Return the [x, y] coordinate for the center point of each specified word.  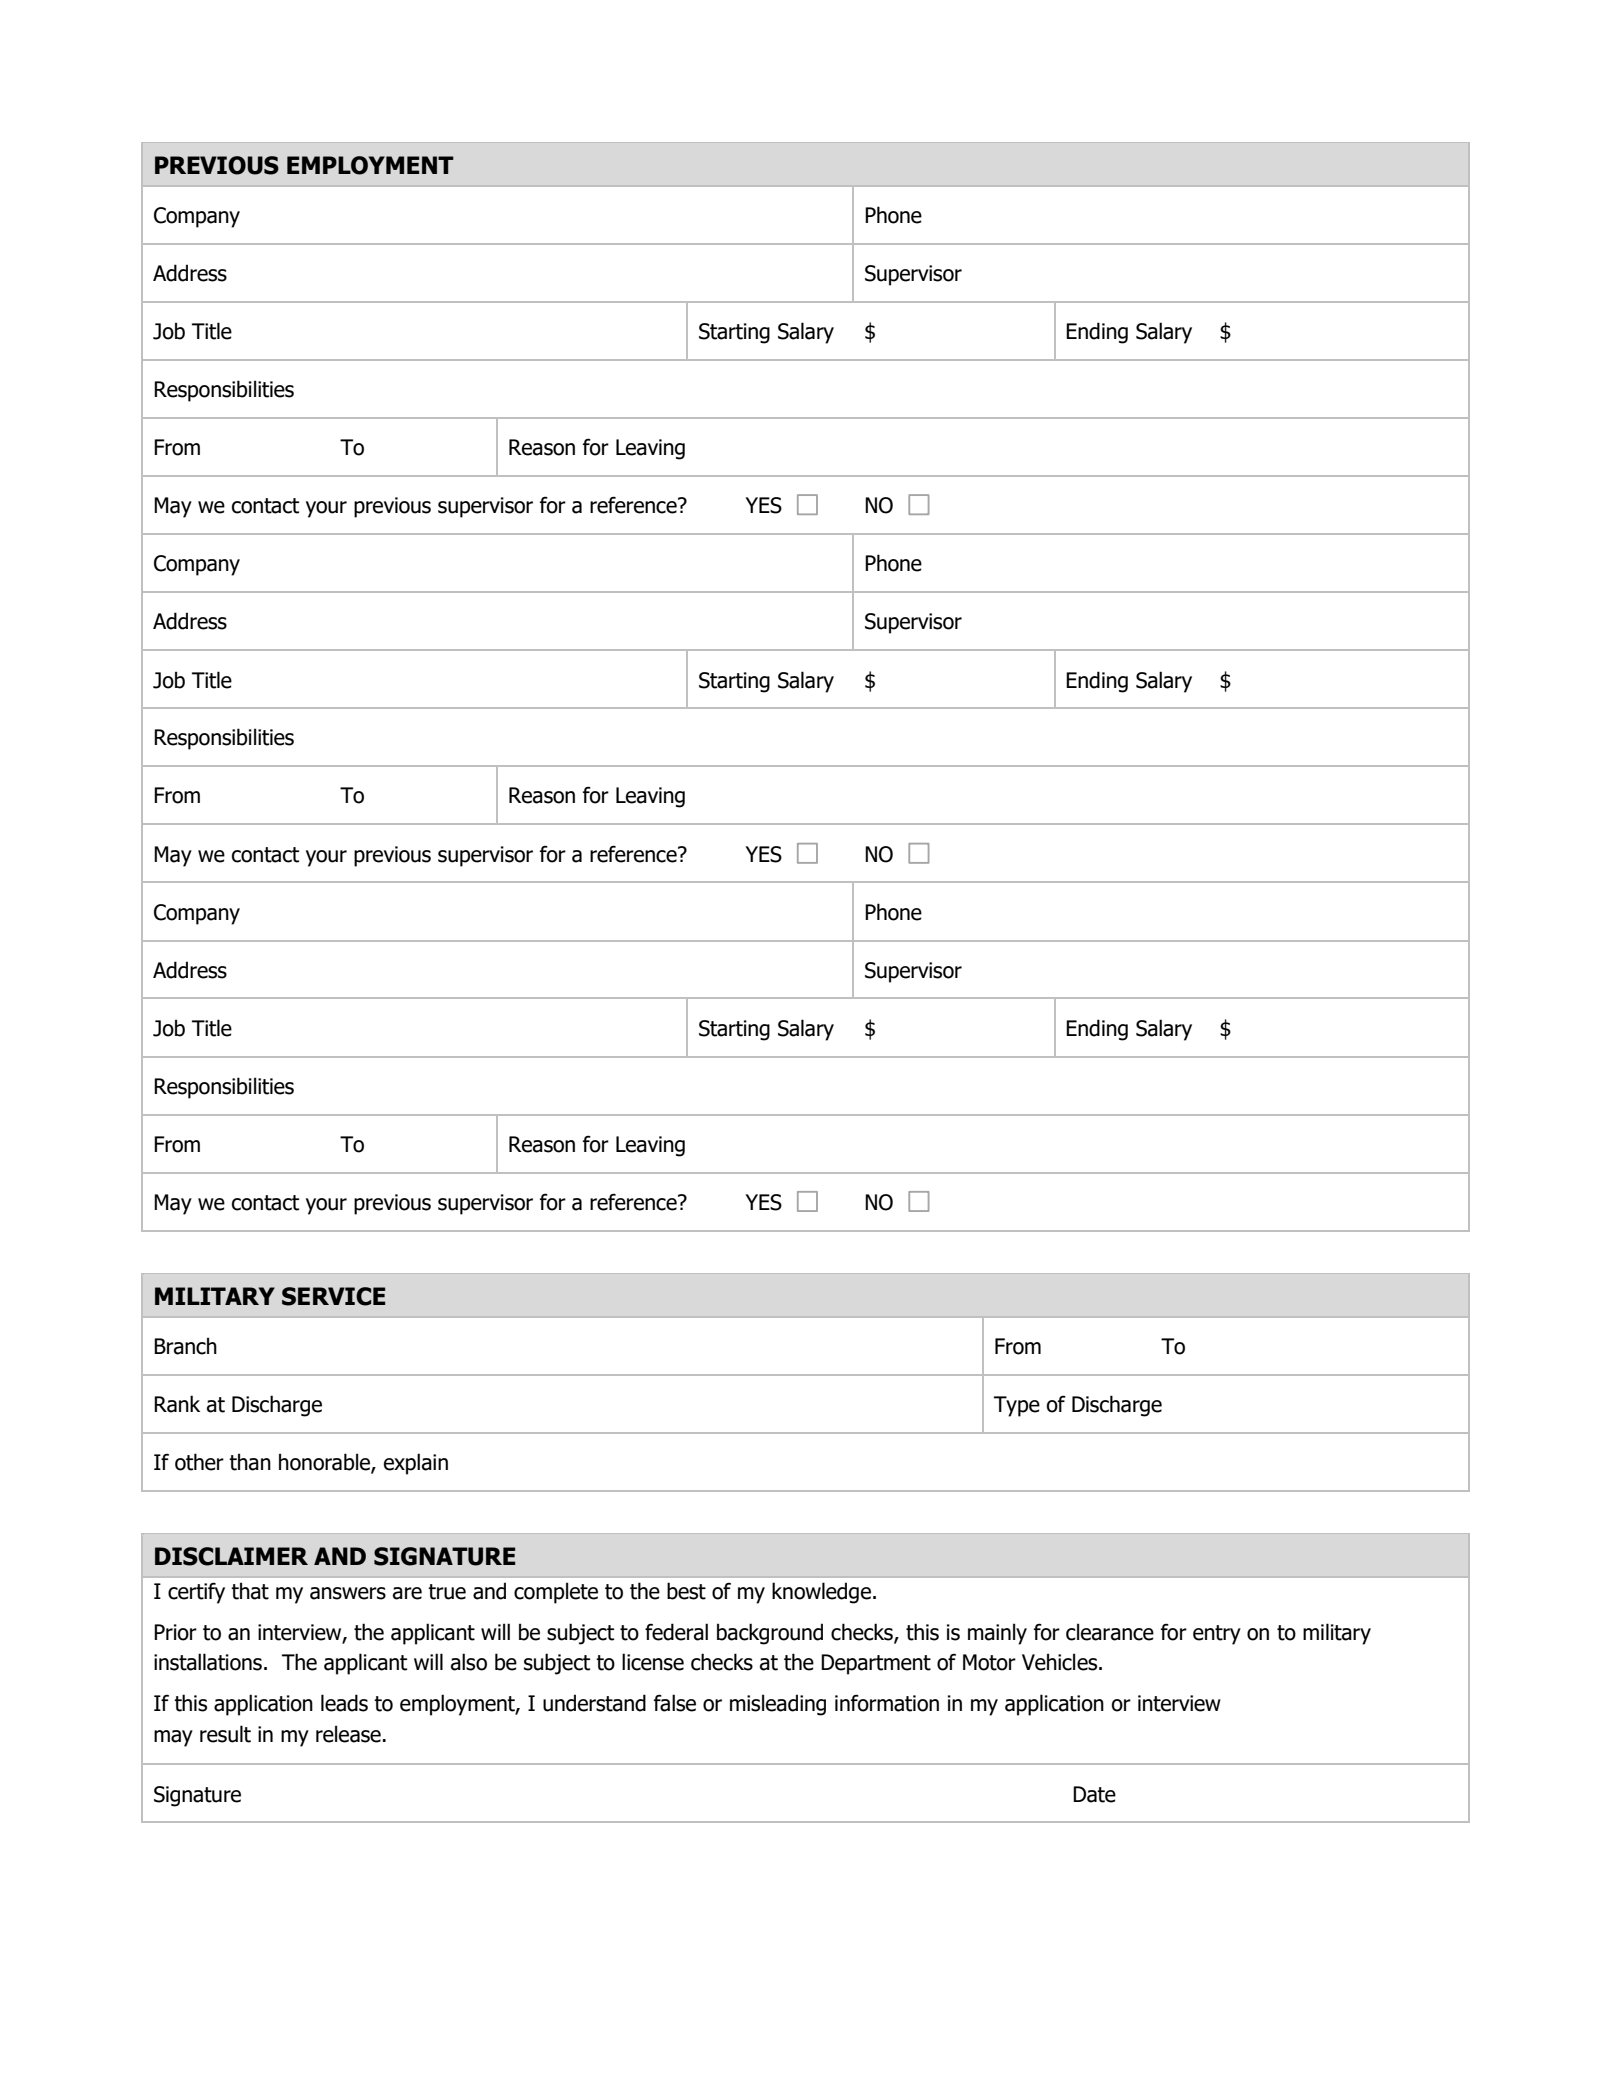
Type [1017, 1406]
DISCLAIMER [231, 1556]
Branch [185, 1346]
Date [1094, 1794]
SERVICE [333, 1296]
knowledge [821, 1593]
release [348, 1734]
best [686, 1591]
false [675, 1703]
